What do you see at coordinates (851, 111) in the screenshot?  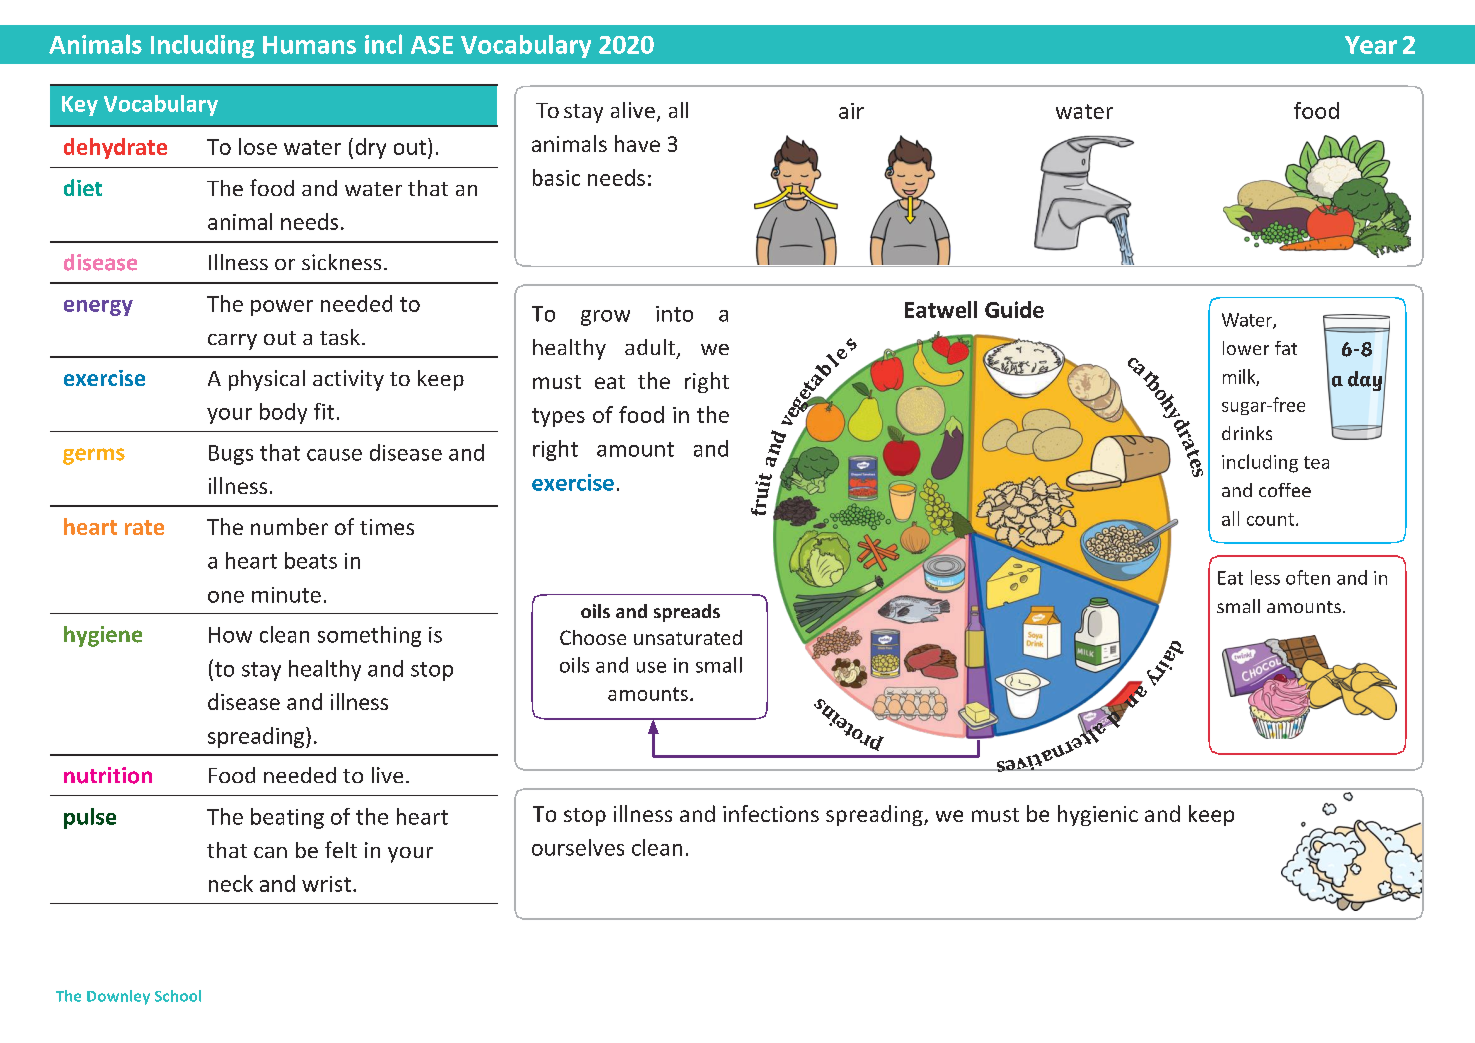 I see `air` at bounding box center [851, 111].
